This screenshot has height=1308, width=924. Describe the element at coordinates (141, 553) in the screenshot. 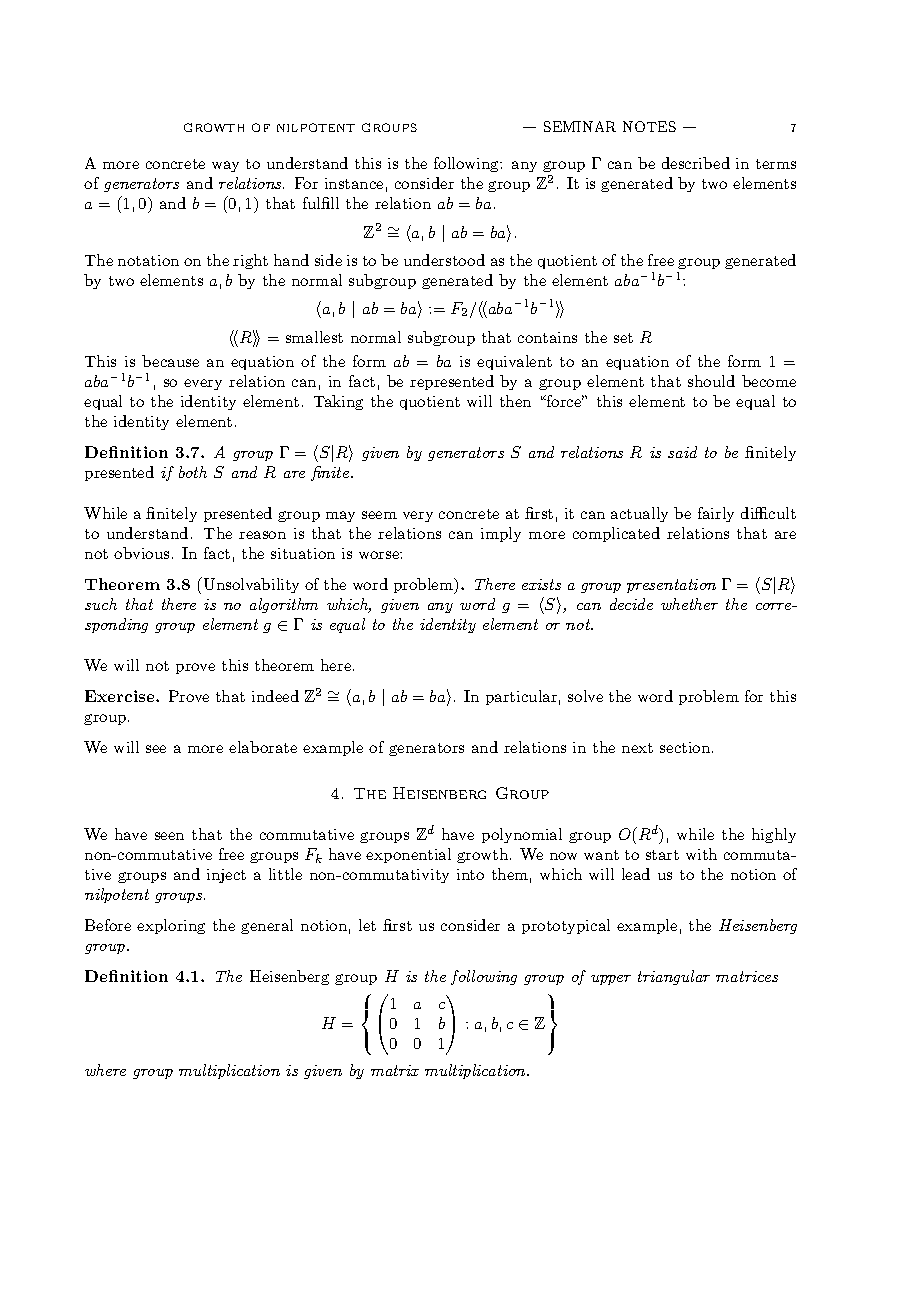

I see `obvious` at that location.
